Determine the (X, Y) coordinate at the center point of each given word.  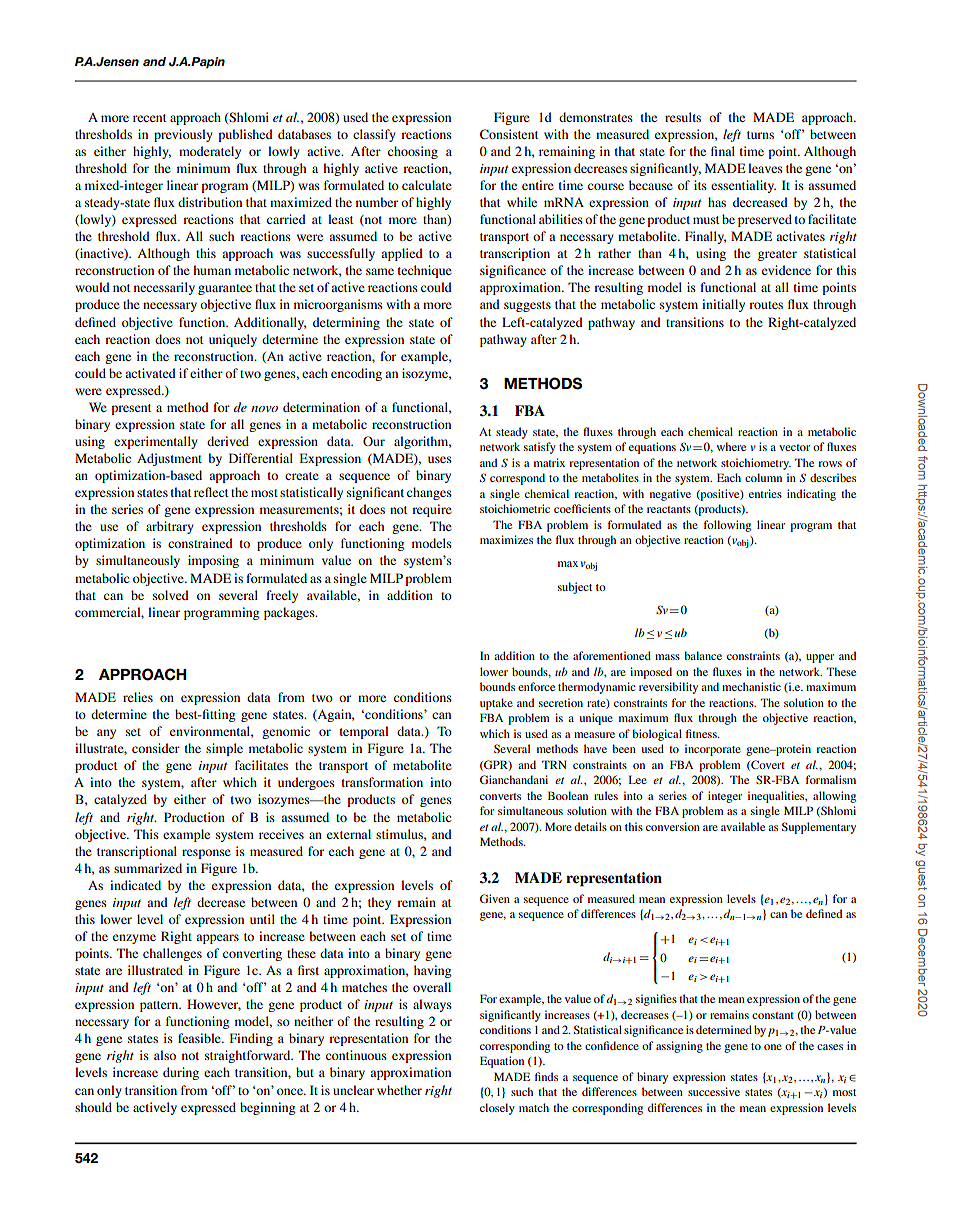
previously (183, 135)
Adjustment (169, 459)
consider (156, 748)
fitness (702, 733)
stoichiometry (756, 464)
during (181, 1073)
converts (500, 796)
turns (760, 135)
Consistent (509, 134)
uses (440, 459)
